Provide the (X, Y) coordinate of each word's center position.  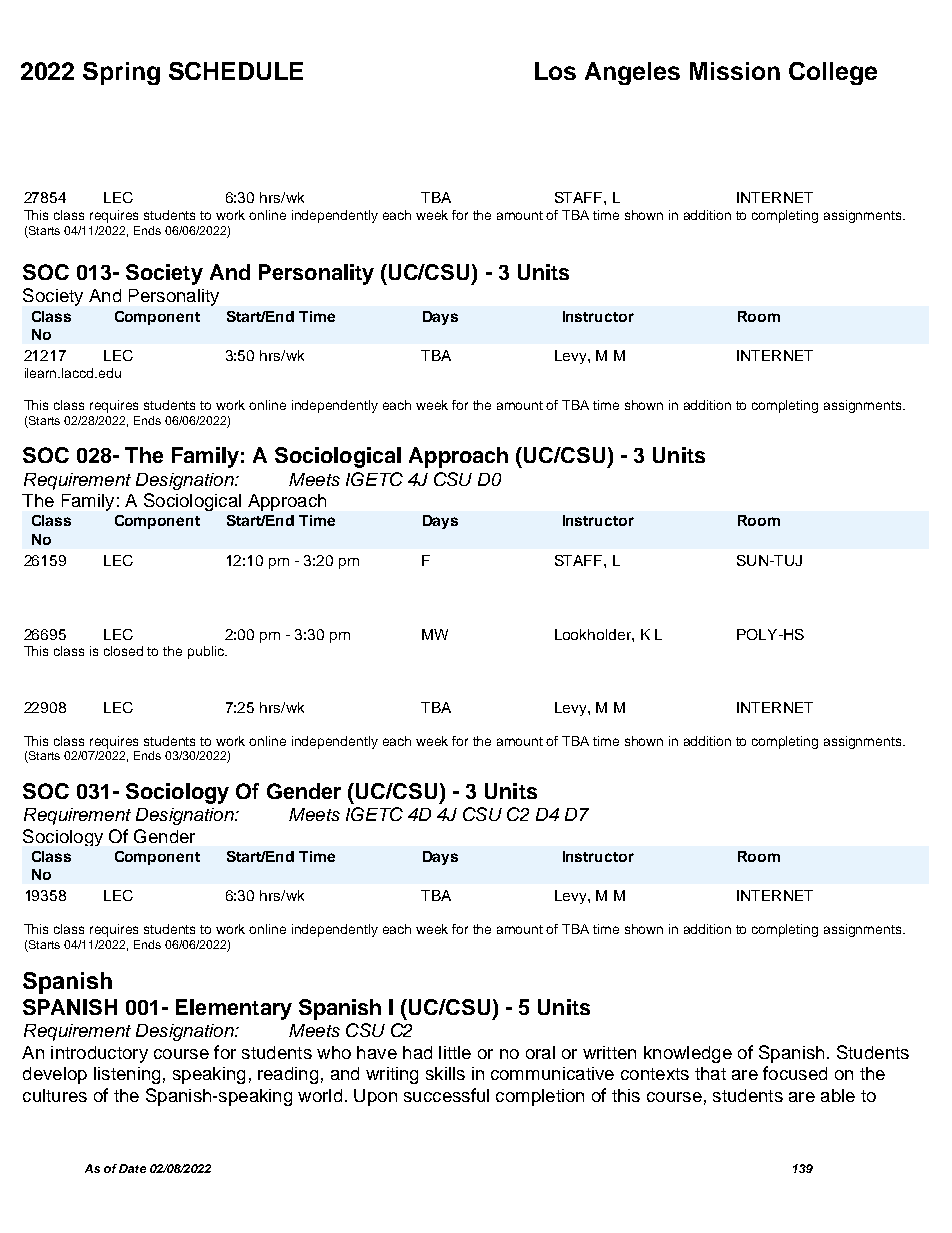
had (417, 1052)
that (710, 1073)
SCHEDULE (236, 71)
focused (795, 1073)
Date (132, 1168)
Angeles (632, 73)
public (207, 652)
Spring (121, 73)
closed (123, 651)
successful (446, 1095)
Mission (735, 71)
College (833, 73)
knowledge (688, 1054)
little (455, 1052)
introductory (99, 1054)
